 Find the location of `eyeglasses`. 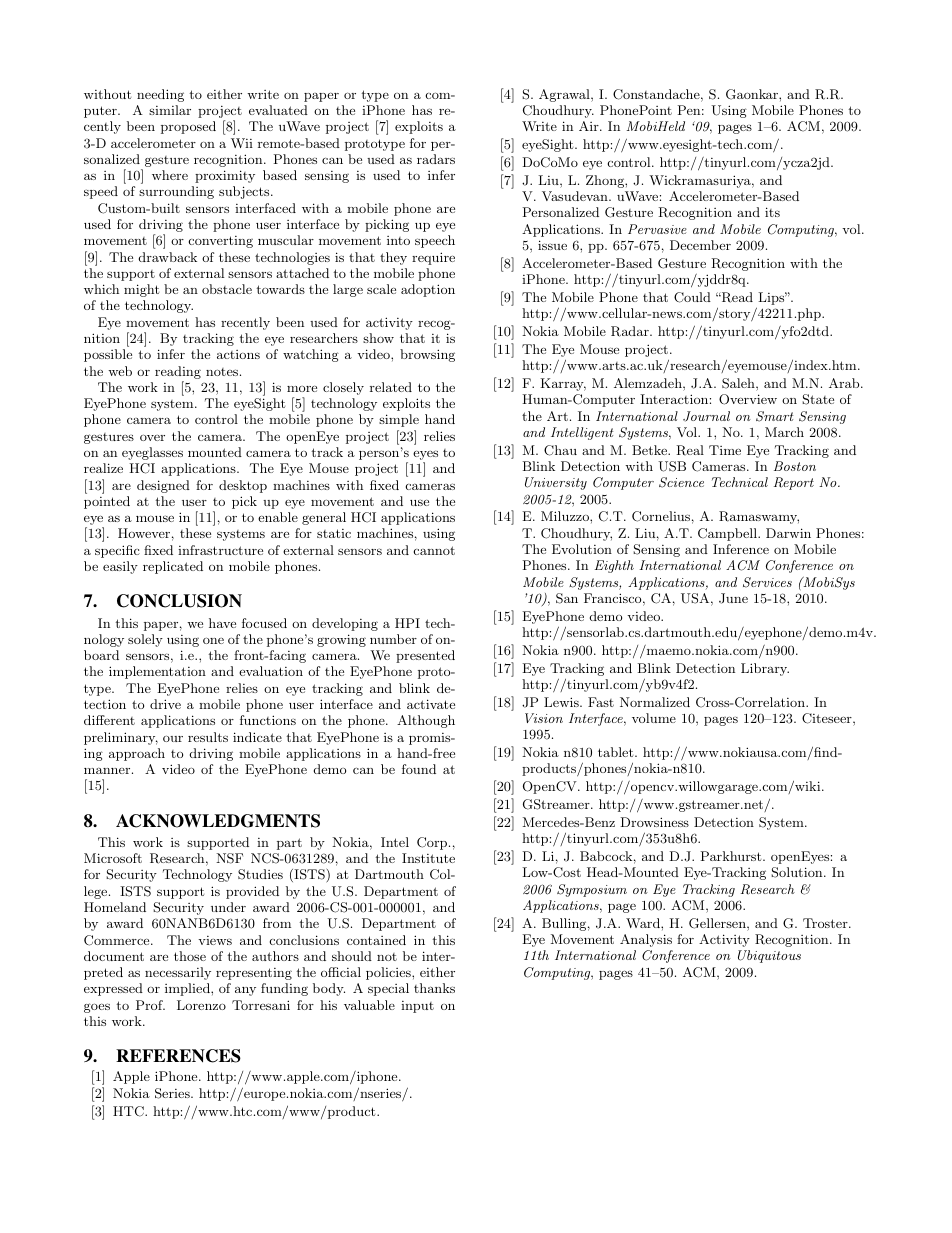

eyeglasses is located at coordinates (152, 453).
